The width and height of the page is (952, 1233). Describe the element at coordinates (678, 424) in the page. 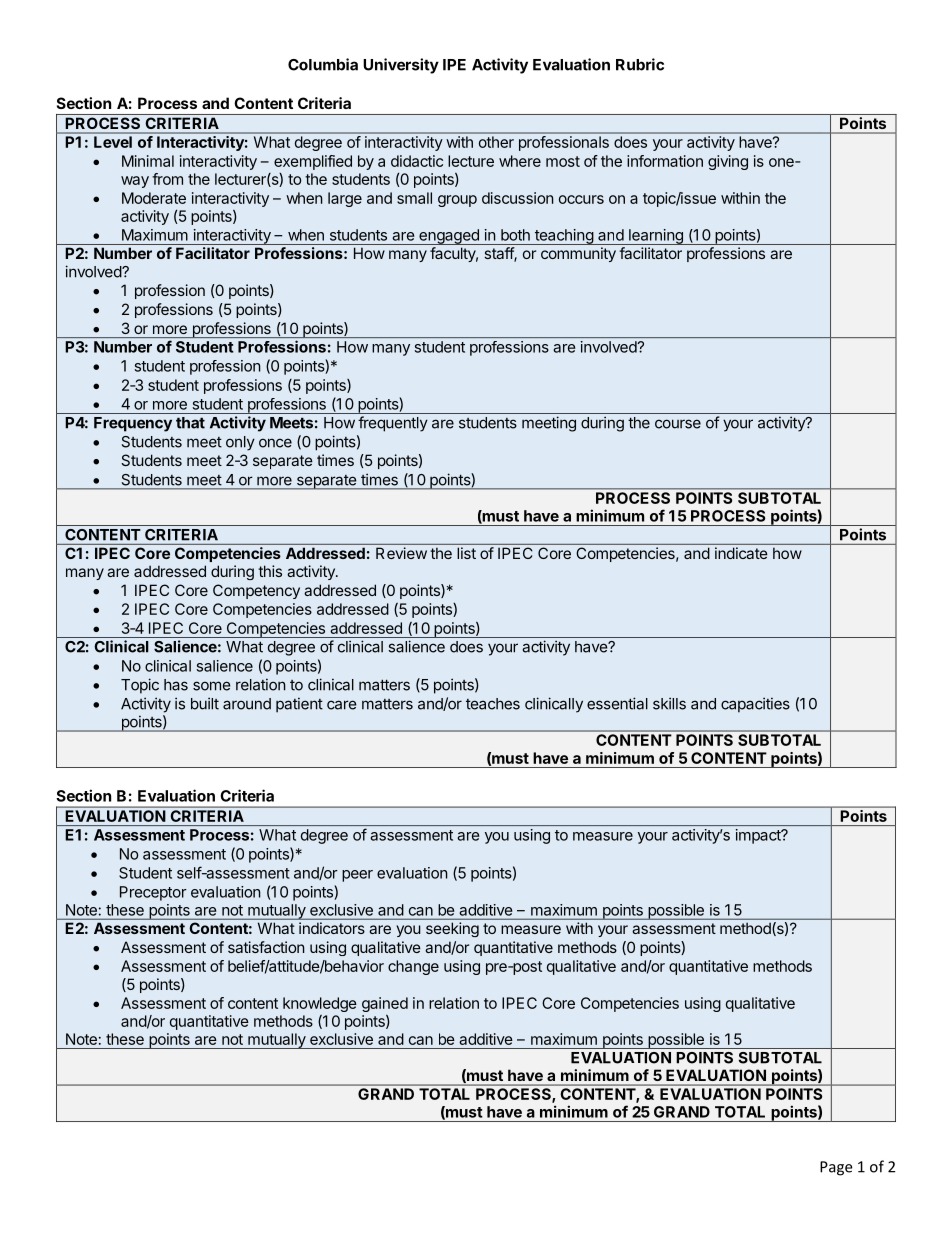

I see `course` at that location.
